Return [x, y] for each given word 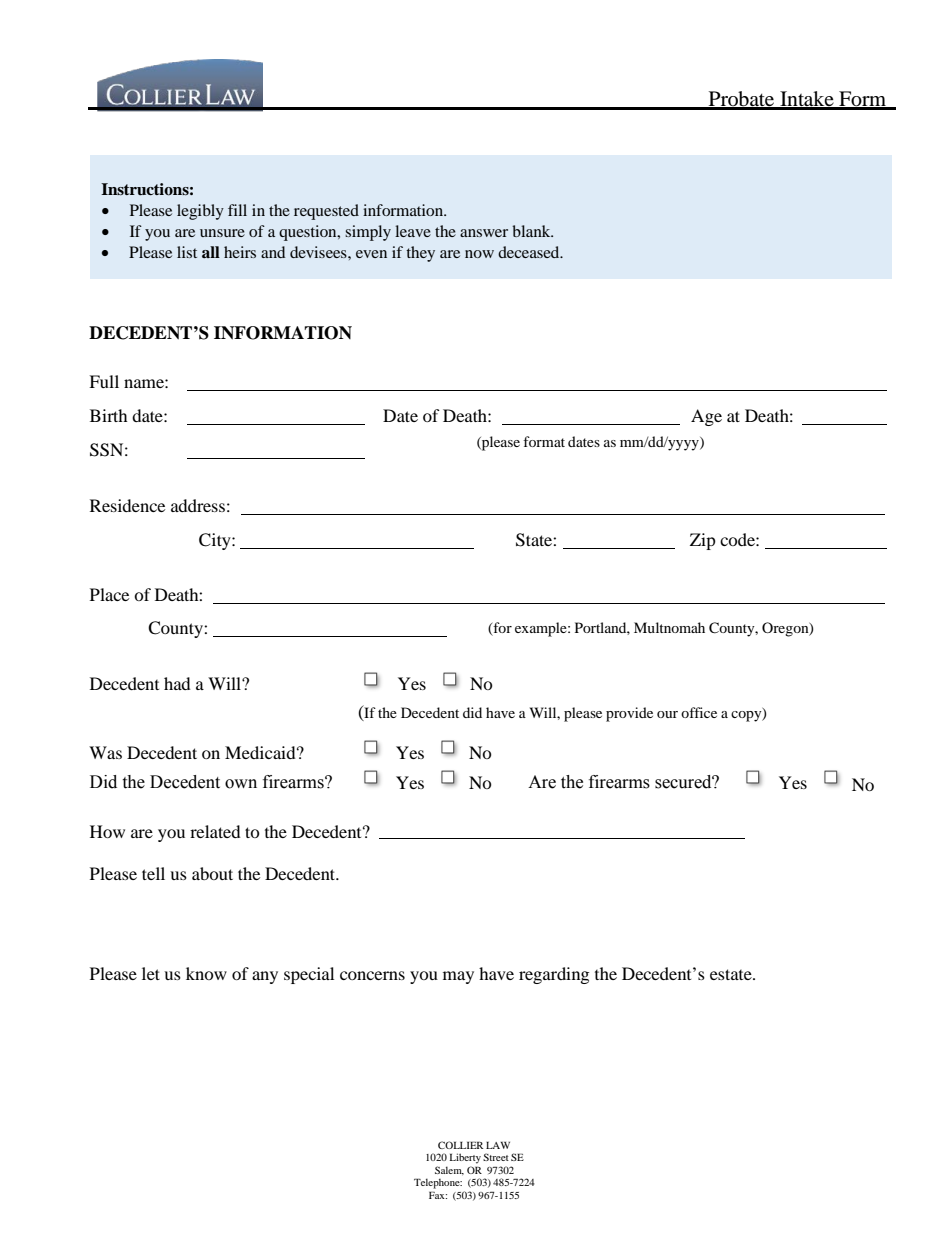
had [177, 683]
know [206, 973]
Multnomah [669, 627]
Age [706, 417]
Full [104, 381]
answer [484, 233]
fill [237, 210]
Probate [741, 100]
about [212, 873]
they [420, 254]
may [458, 977]
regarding [554, 975]
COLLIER [460, 1145]
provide [629, 714]
